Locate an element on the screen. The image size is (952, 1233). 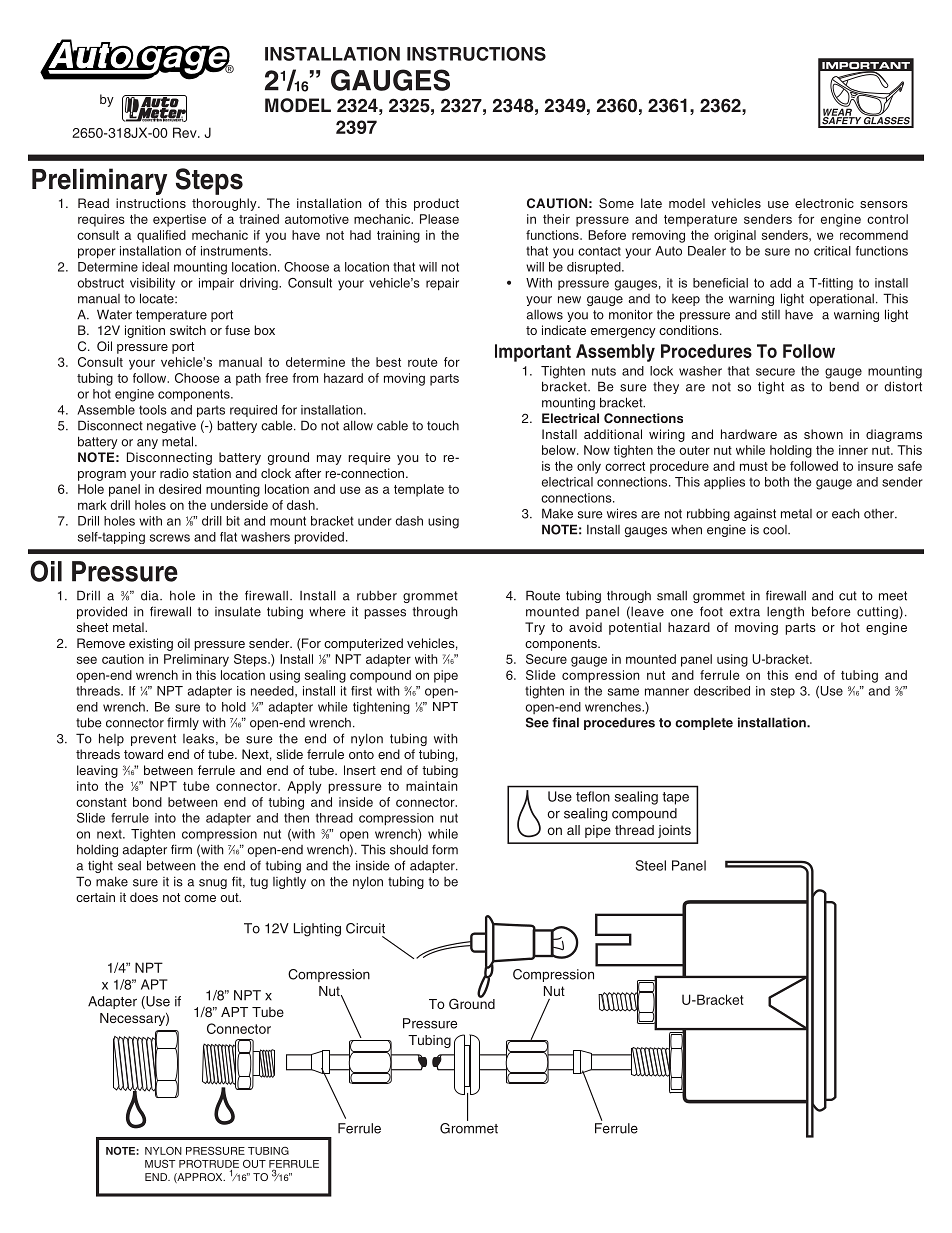
electronic is located at coordinates (824, 203).
